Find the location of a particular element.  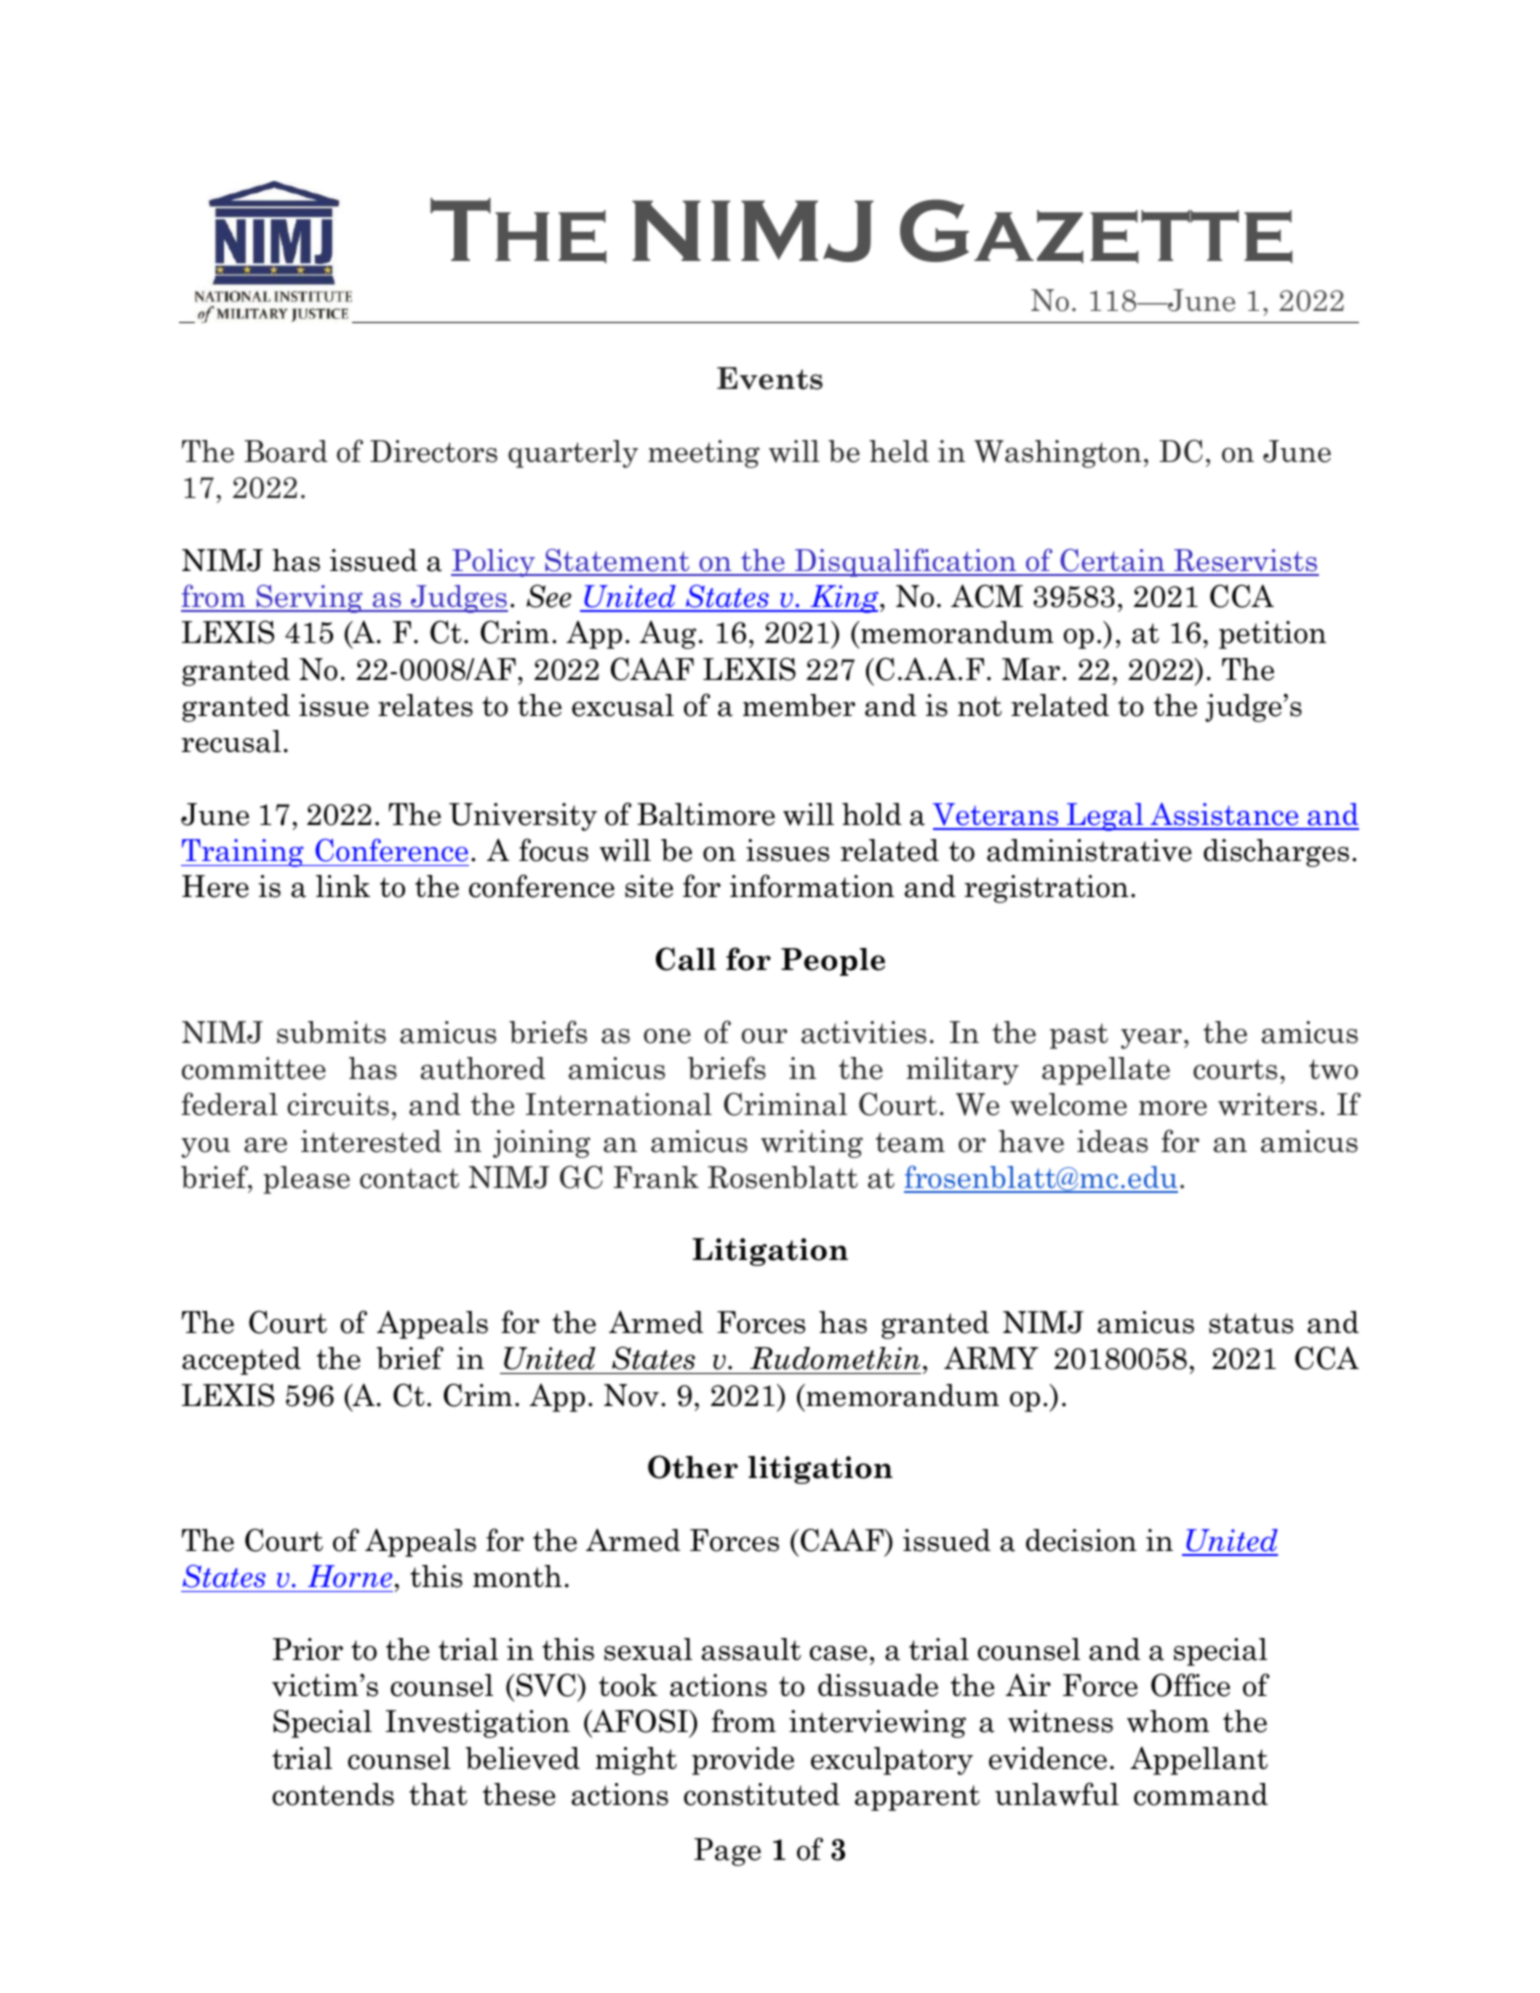

Events is located at coordinates (770, 378).
